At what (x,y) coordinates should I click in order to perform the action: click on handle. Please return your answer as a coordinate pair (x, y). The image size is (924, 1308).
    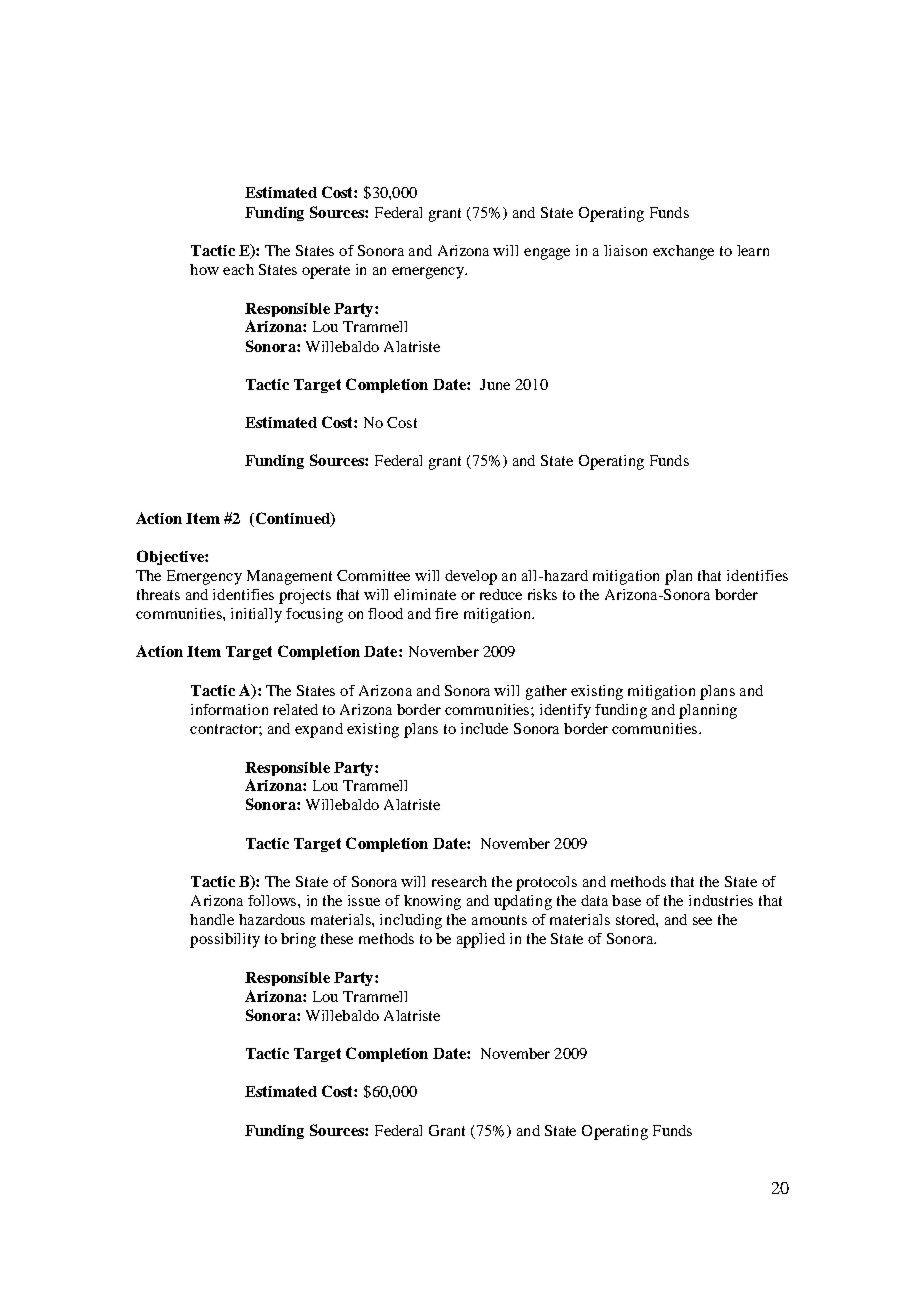
    Looking at the image, I should click on (212, 919).
